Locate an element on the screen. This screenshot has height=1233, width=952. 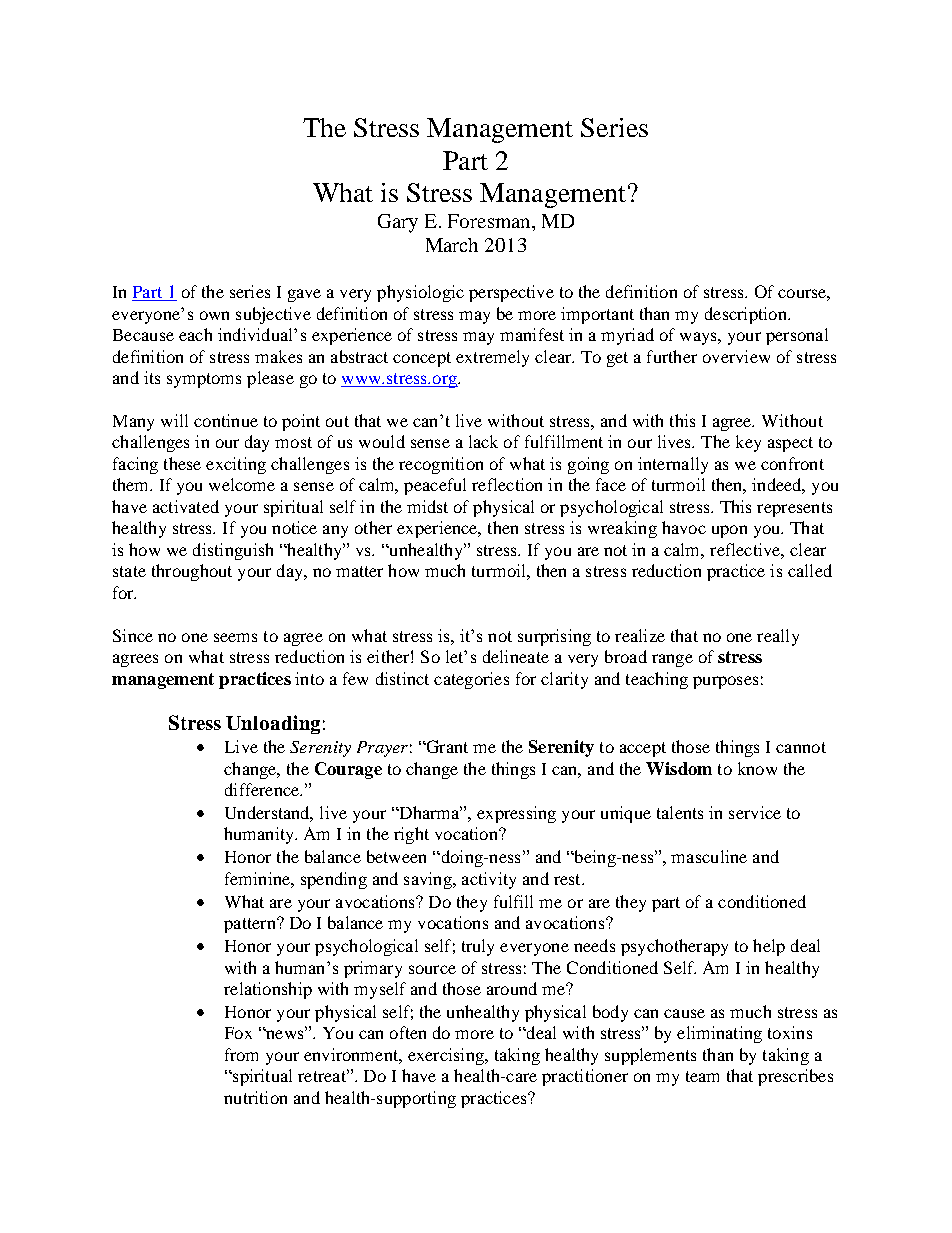
feminine is located at coordinates (258, 878).
